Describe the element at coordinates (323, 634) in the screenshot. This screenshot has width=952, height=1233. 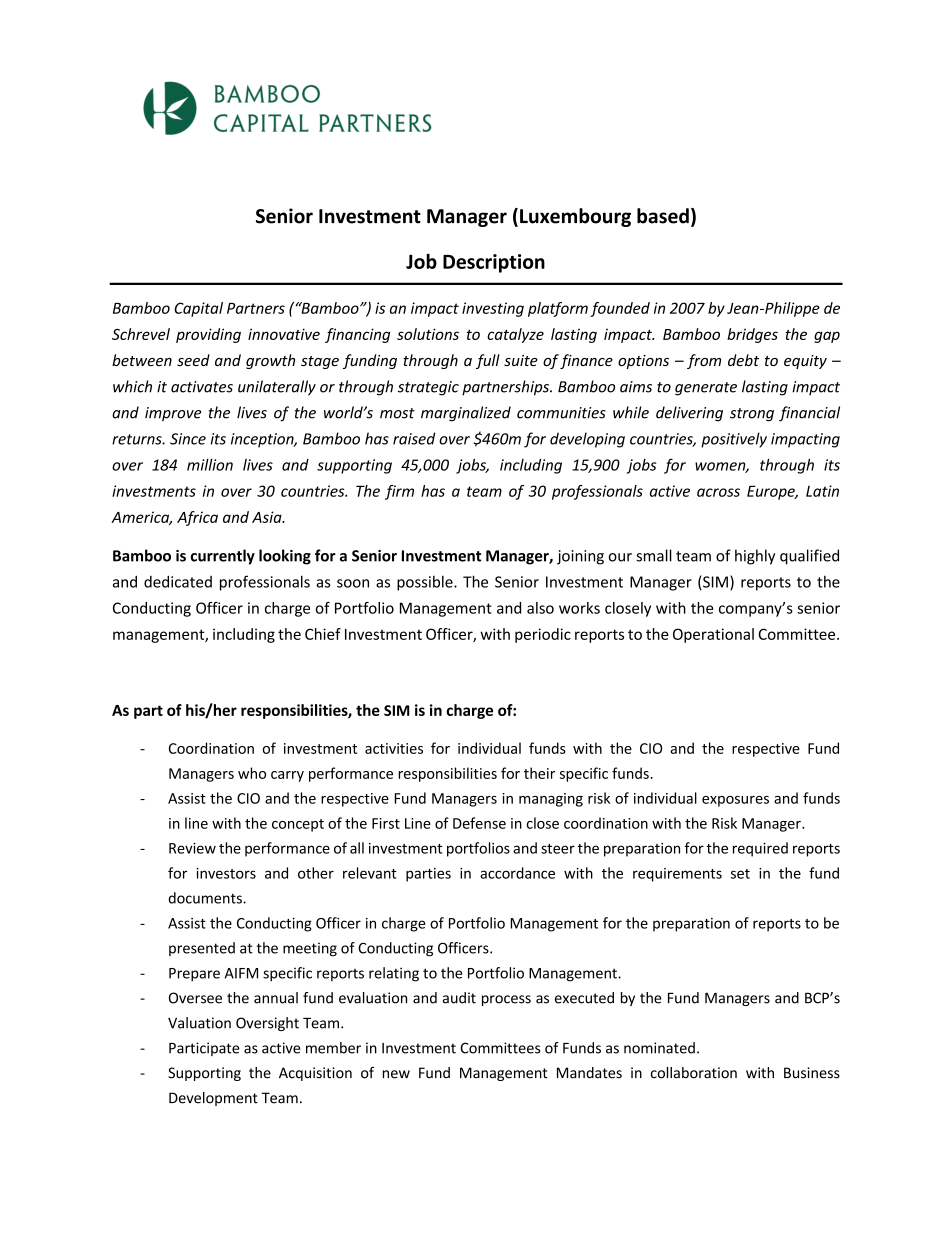
I see `Chief` at that location.
